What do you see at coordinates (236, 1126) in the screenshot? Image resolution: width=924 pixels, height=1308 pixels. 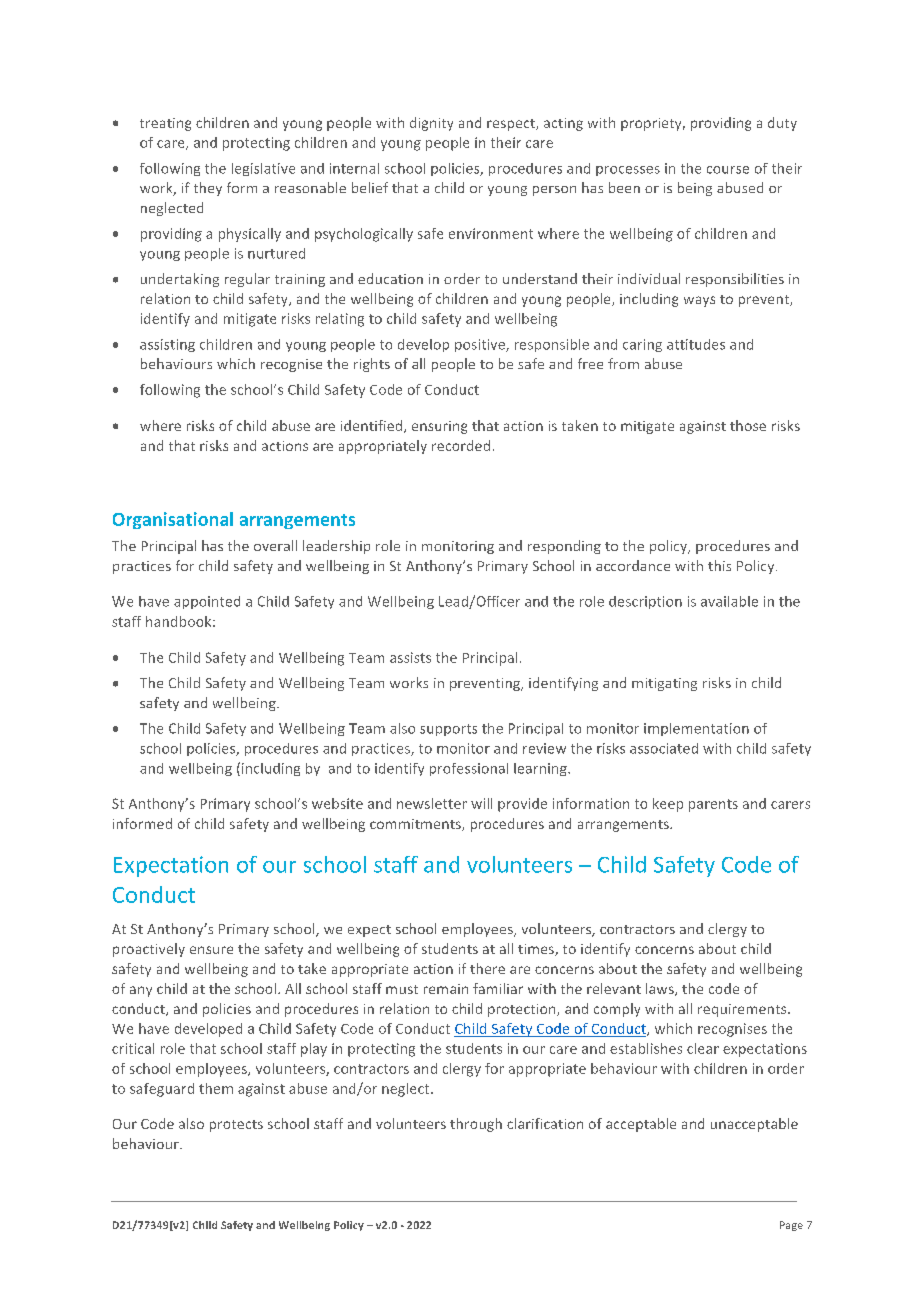 I see `protects` at bounding box center [236, 1126].
